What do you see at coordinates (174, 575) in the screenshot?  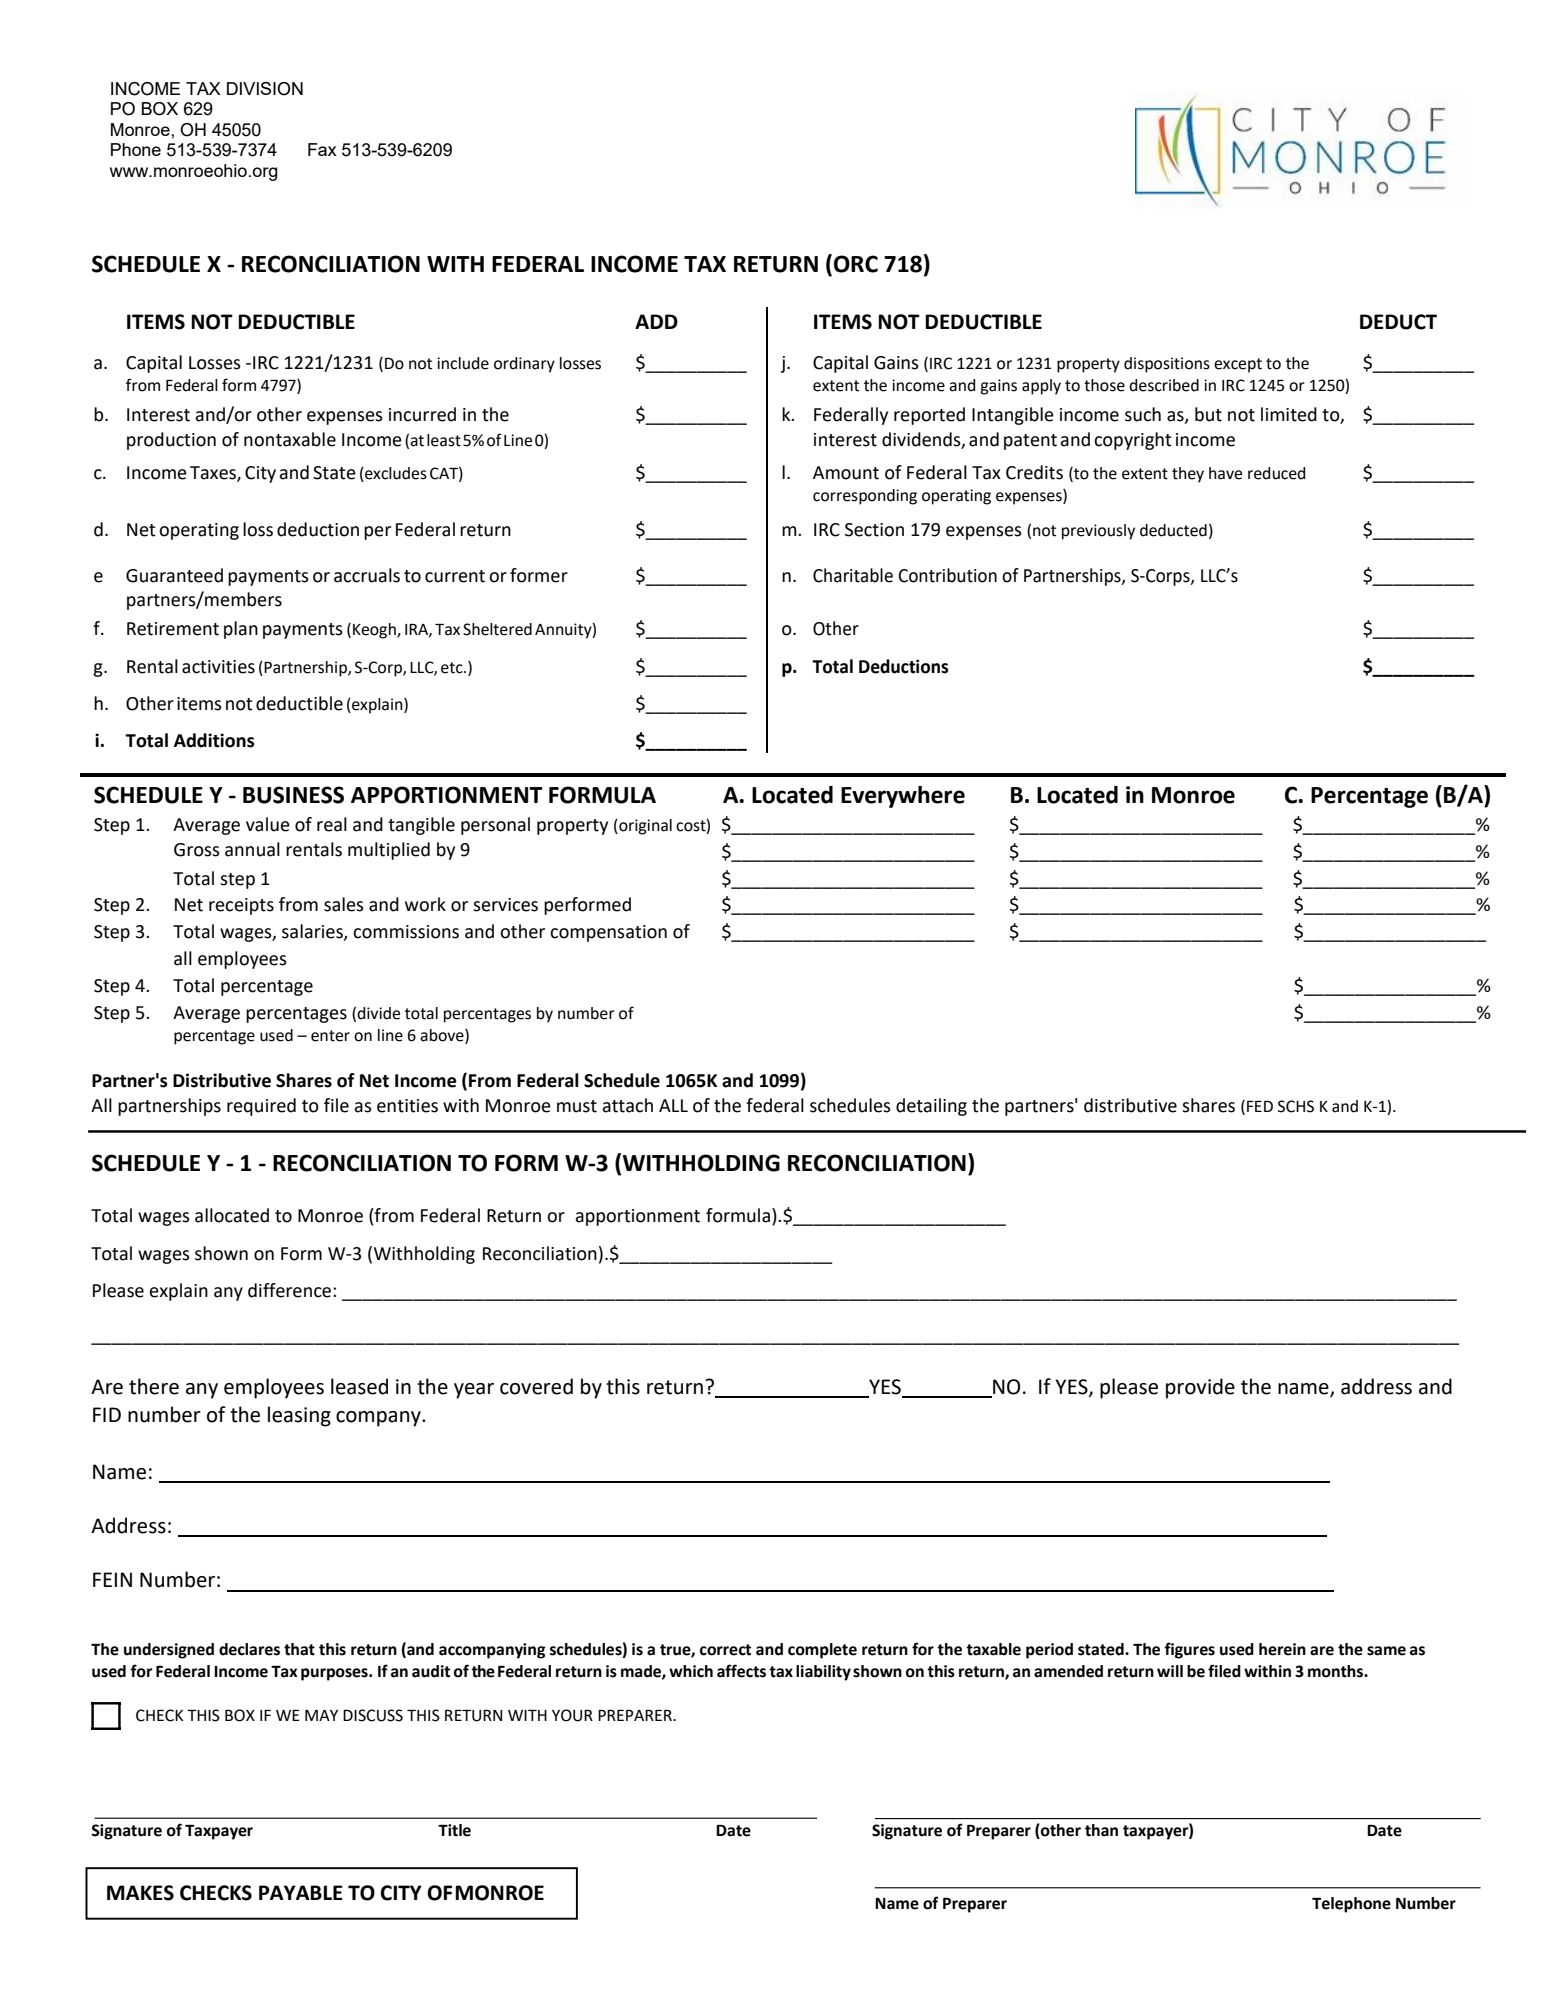 I see `Guaranteed` at bounding box center [174, 575].
